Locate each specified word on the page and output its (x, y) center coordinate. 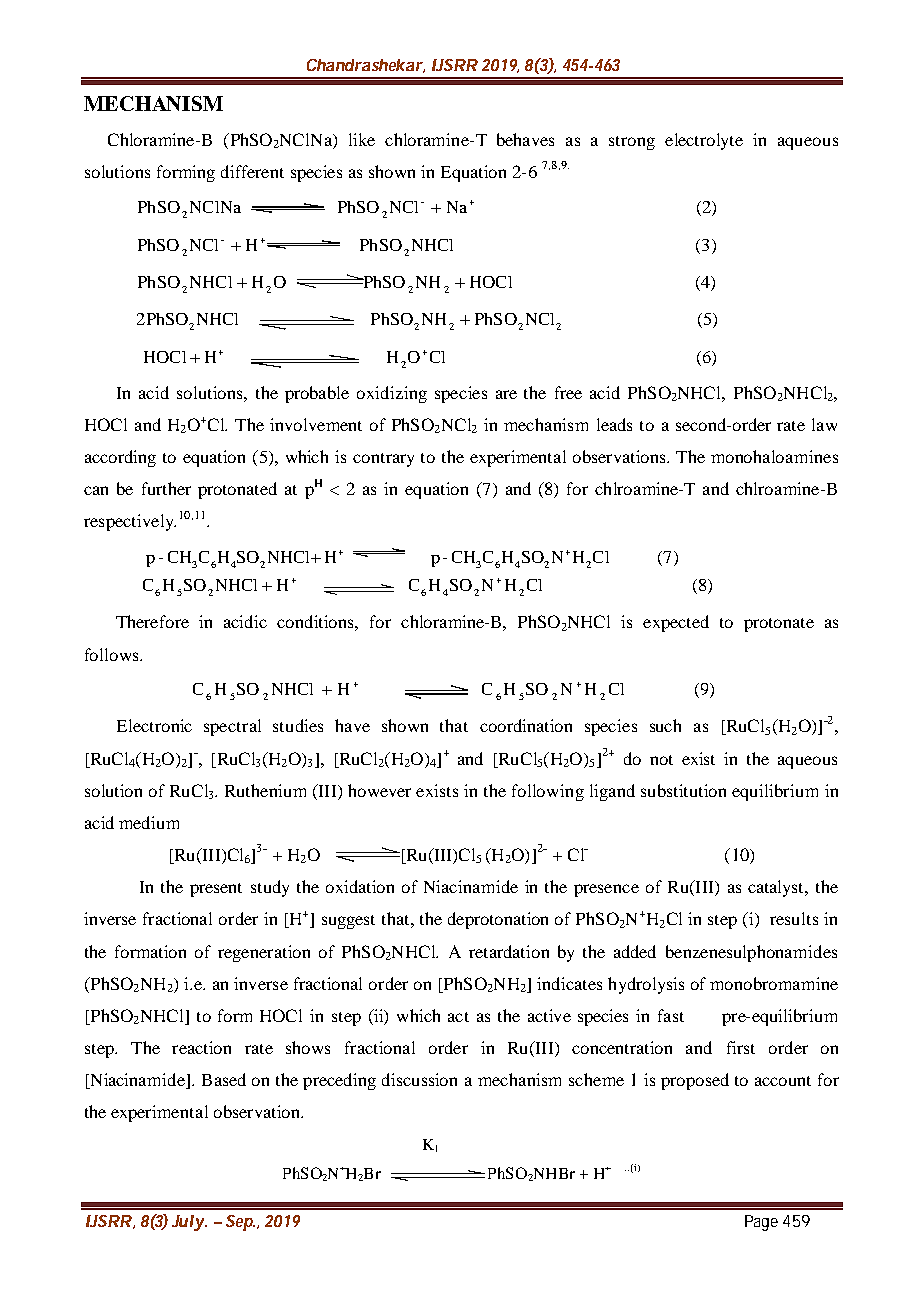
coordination (526, 725)
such (665, 725)
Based (224, 1079)
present (216, 890)
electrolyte (704, 141)
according (120, 458)
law (824, 424)
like (362, 139)
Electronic (154, 725)
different (252, 171)
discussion (419, 1079)
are (506, 394)
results (794, 918)
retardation (509, 951)
